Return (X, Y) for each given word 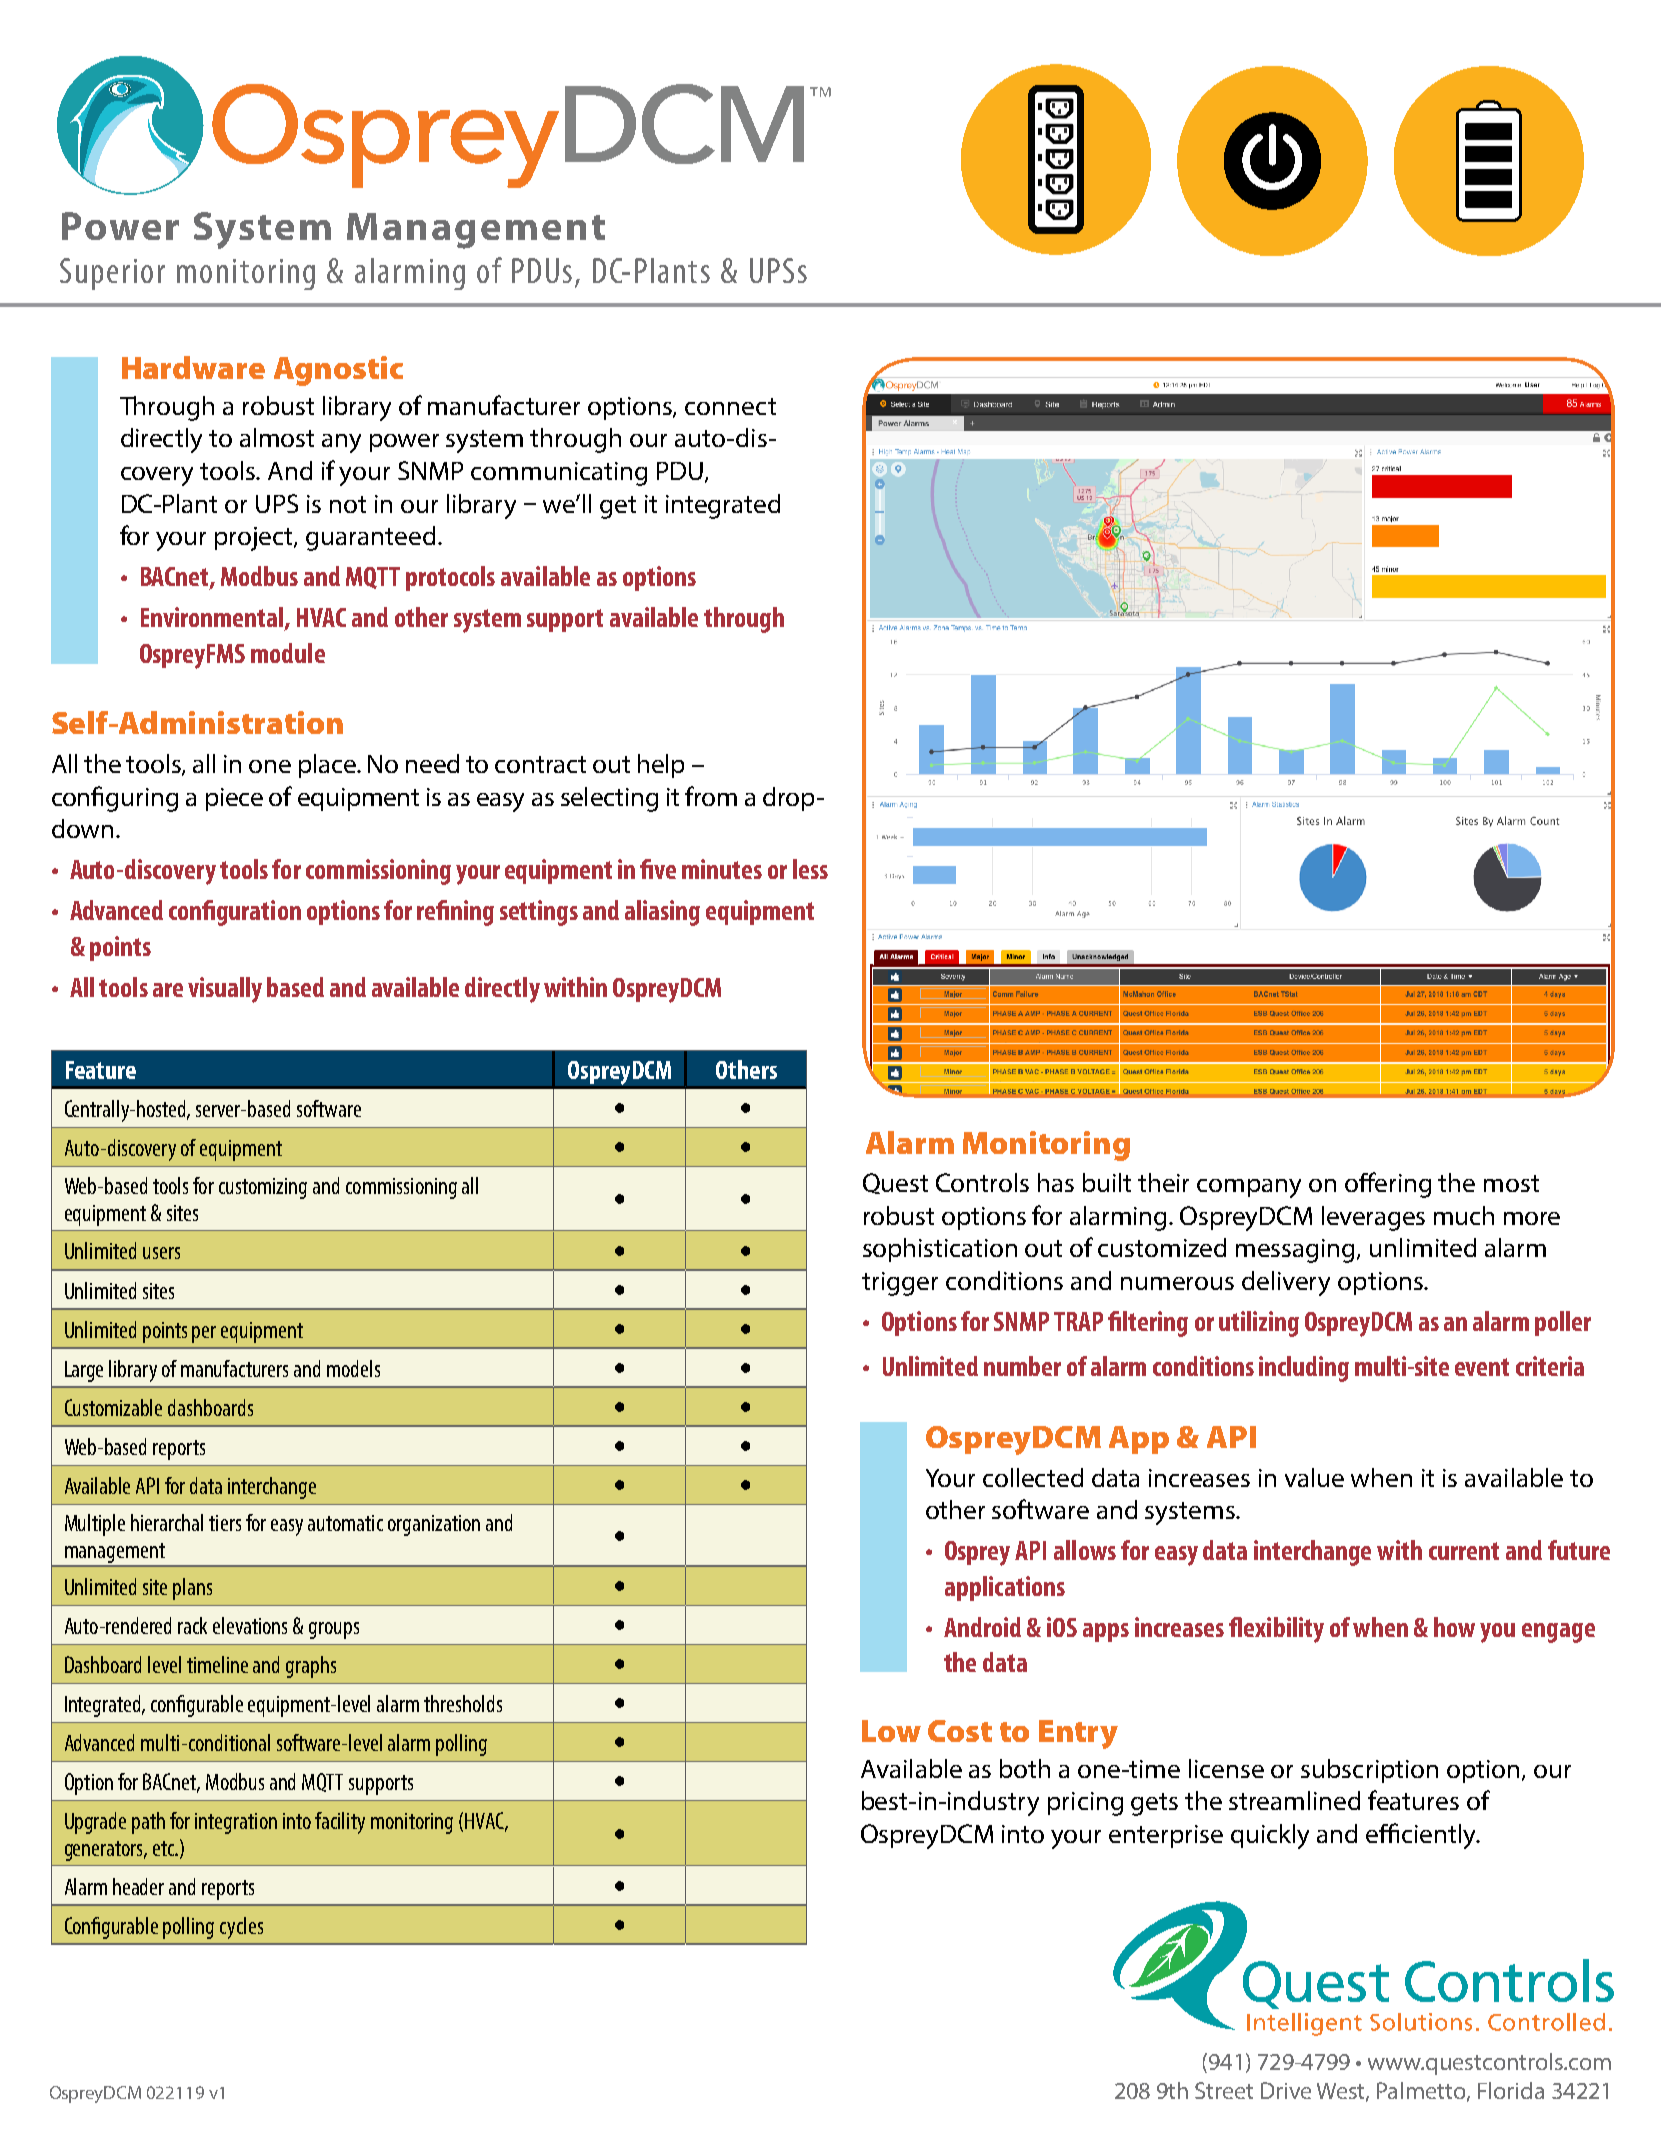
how (1454, 1627)
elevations (250, 1625)
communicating (559, 474)
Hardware (193, 367)
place (328, 766)
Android (982, 1627)
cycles (241, 1928)
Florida (1511, 2090)
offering (1388, 1185)
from (711, 796)
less (810, 869)
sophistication (940, 1250)
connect (730, 406)
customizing (263, 1188)
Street (1224, 2090)
